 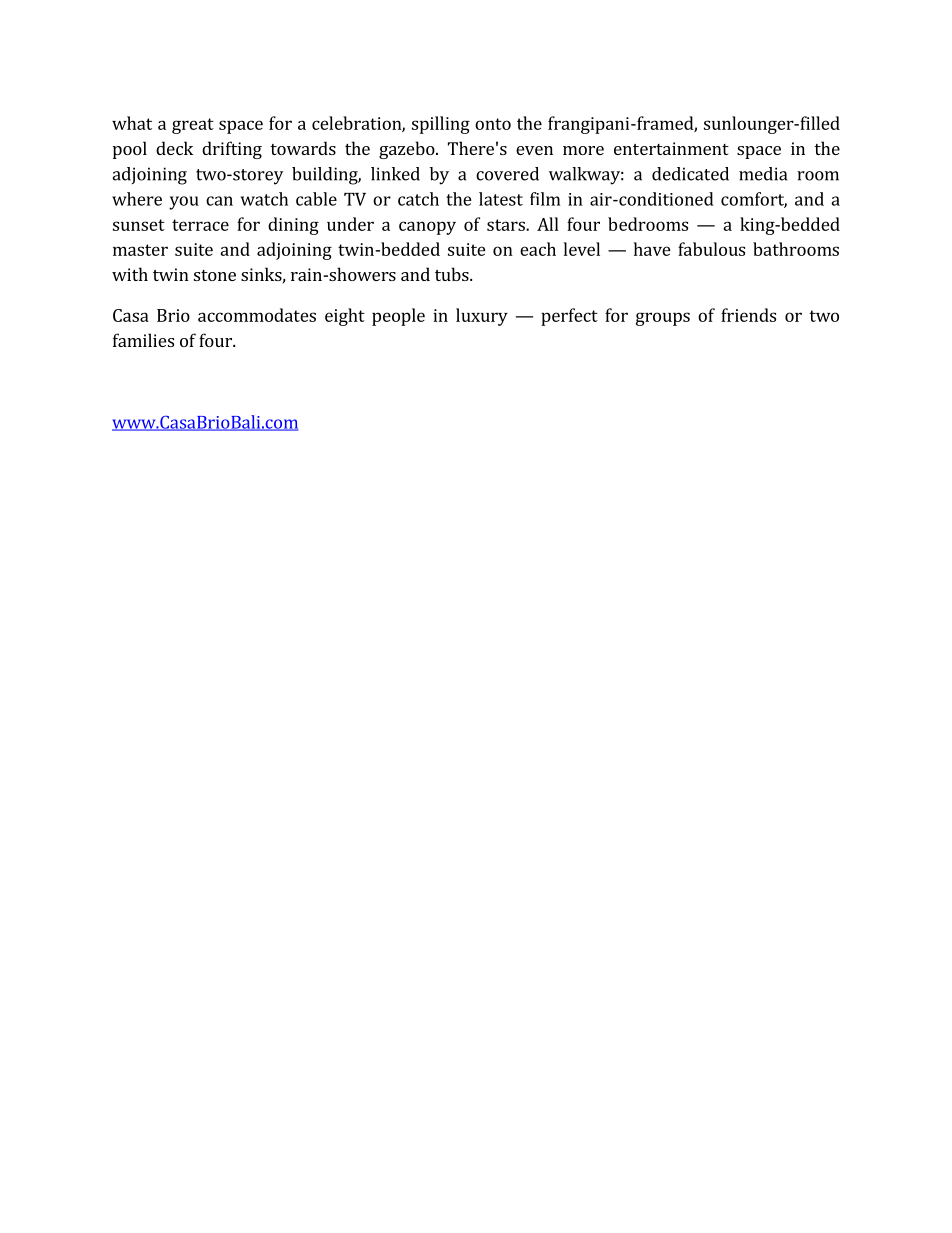 What do you see at coordinates (441, 125) in the screenshot?
I see `spilling` at bounding box center [441, 125].
